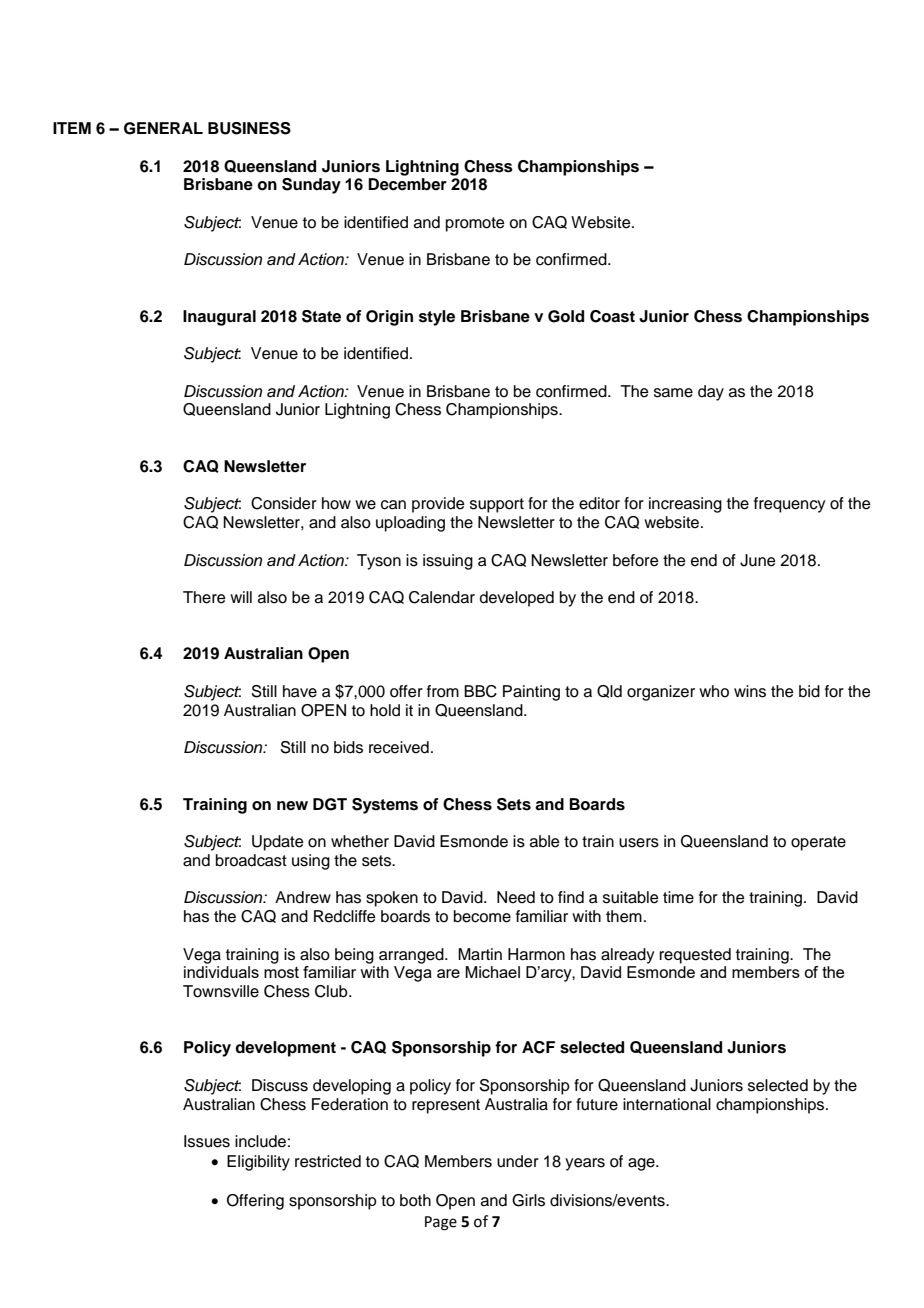 The height and width of the screenshot is (1308, 924). Describe the element at coordinates (407, 184) in the screenshot. I see `December` at that location.
